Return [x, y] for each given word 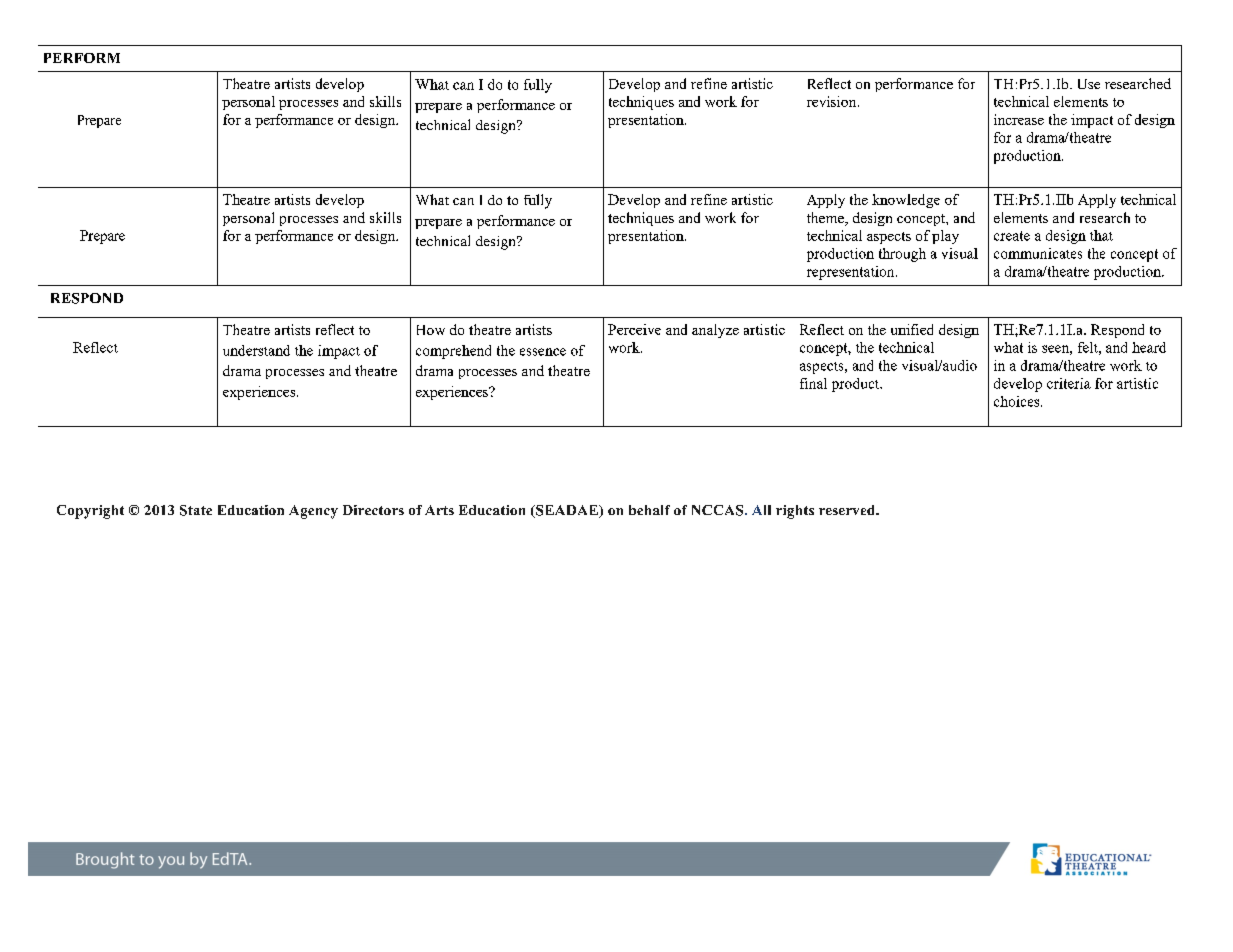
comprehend [453, 352]
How [431, 330]
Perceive [634, 329]
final [813, 383]
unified [912, 329]
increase [1019, 119]
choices [1018, 401]
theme [826, 219]
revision [833, 101]
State [196, 510]
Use [1089, 84]
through [902, 255]
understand [256, 350]
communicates [1038, 253]
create [1012, 236]
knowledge [906, 201]
